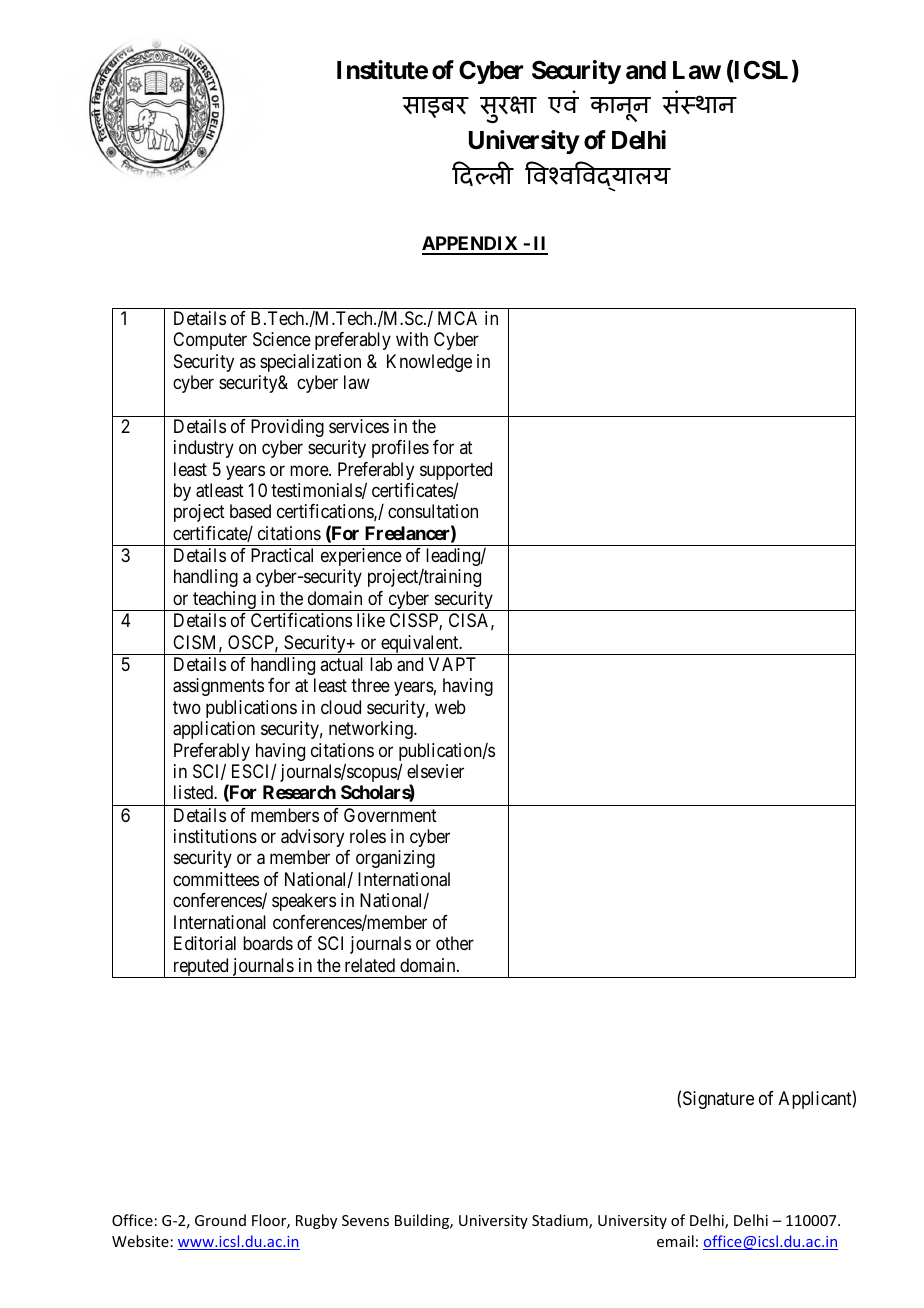 Image resolution: width=924 pixels, height=1308 pixels. What do you see at coordinates (200, 968) in the screenshot?
I see `reputed` at bounding box center [200, 968].
